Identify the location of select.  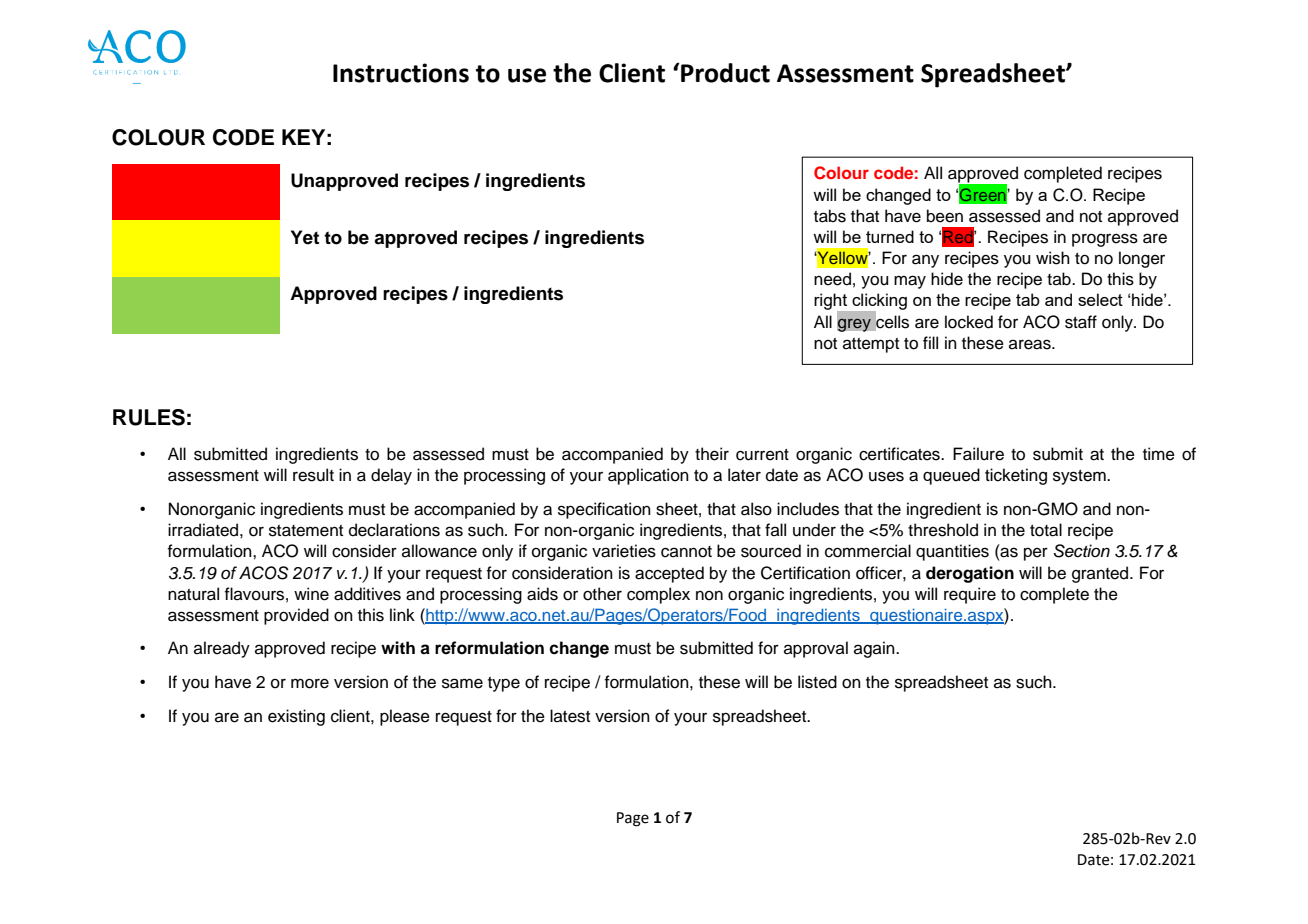
(1100, 299).
